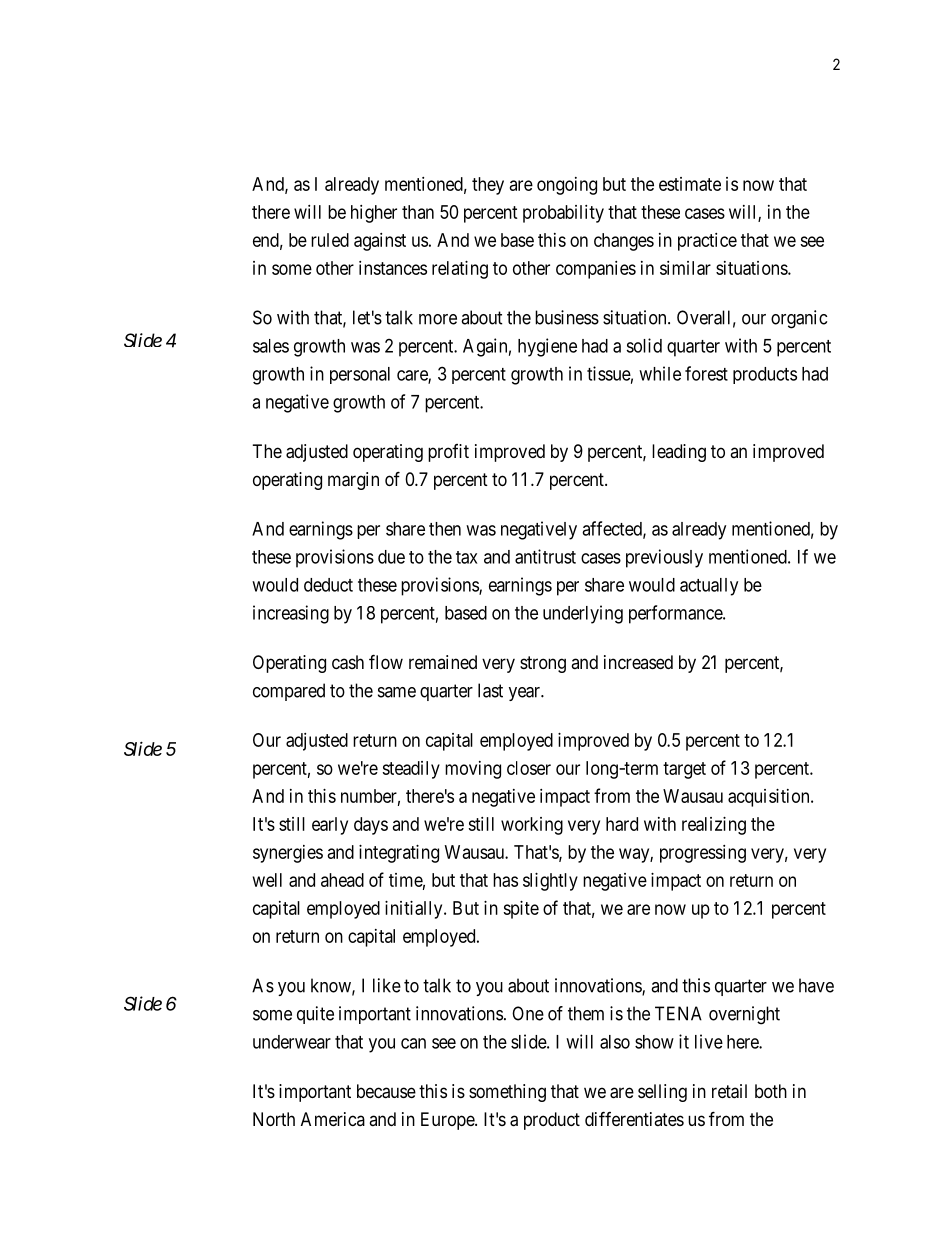 The width and height of the screenshot is (952, 1233). I want to click on America, so click(333, 1119).
